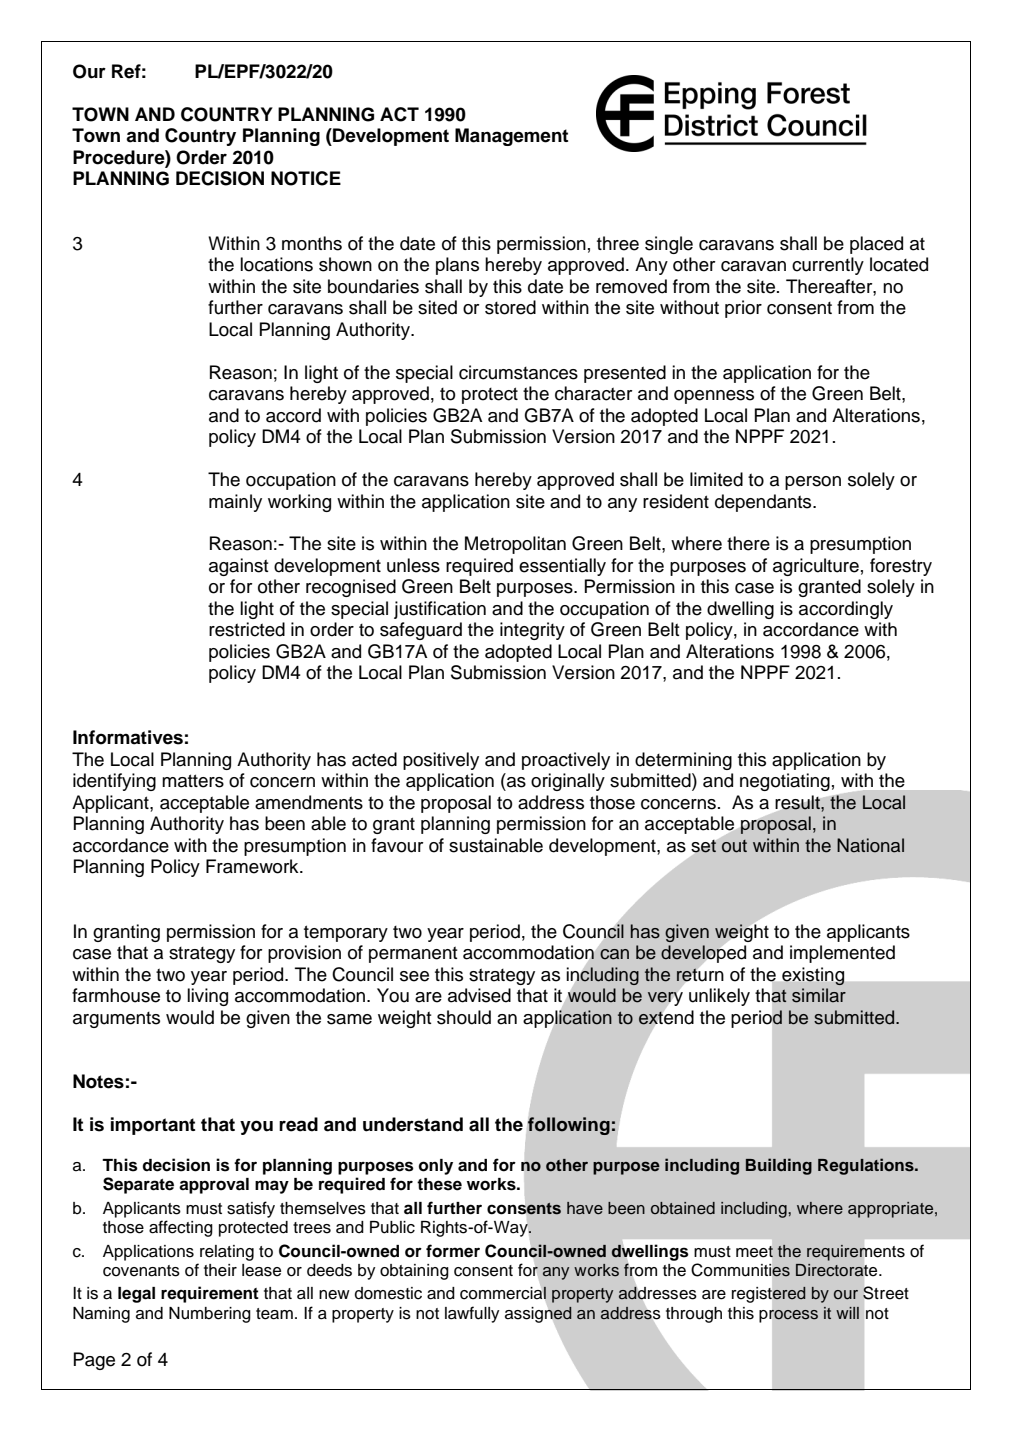  Describe the element at coordinates (472, 1314) in the screenshot. I see `lawfully` at that location.
